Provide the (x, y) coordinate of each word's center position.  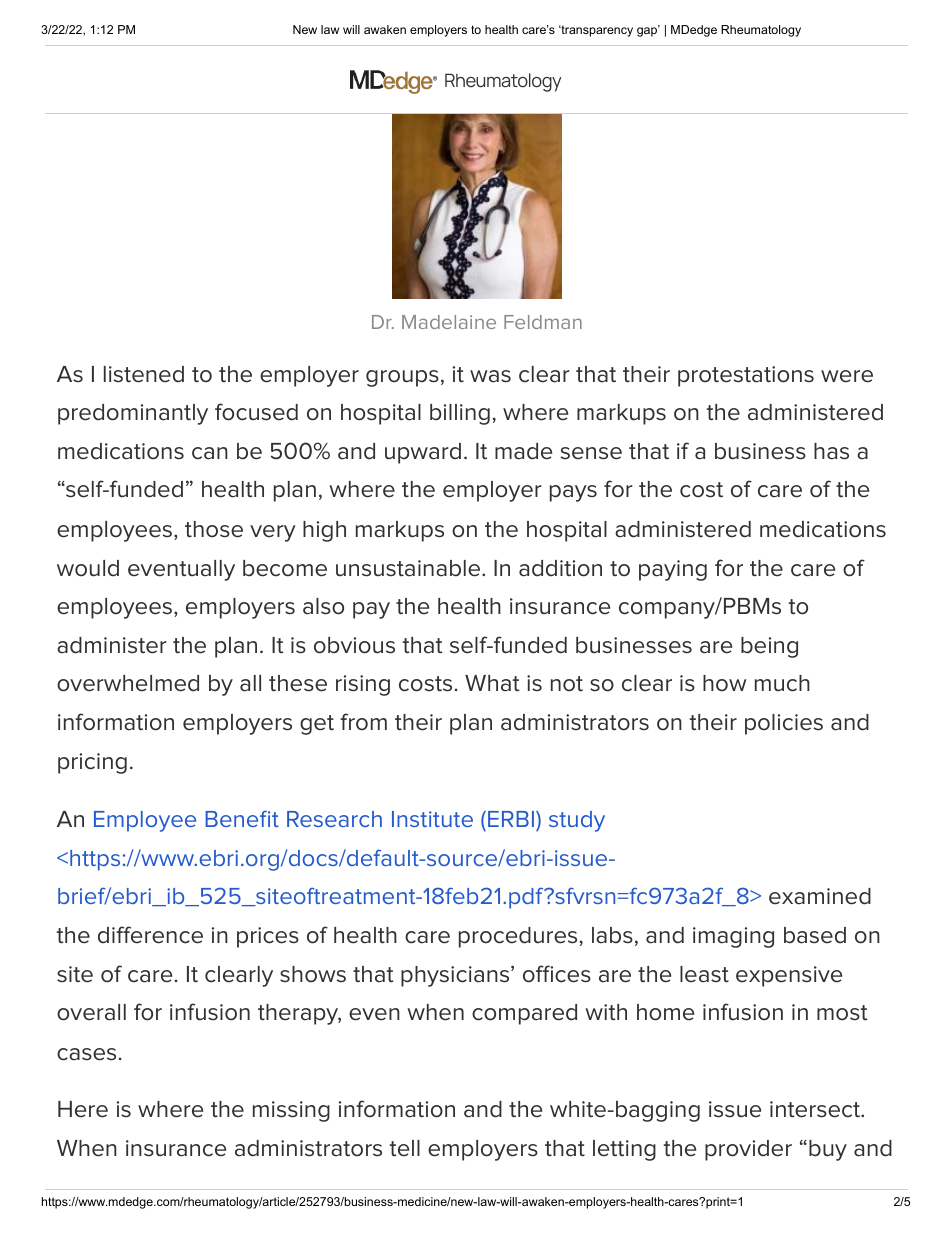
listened (144, 374)
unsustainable (409, 568)
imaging (733, 937)
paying (673, 570)
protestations (746, 376)
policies (784, 724)
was (490, 376)
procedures (518, 937)
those (214, 529)
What (492, 683)
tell (404, 1148)
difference (150, 935)
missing (291, 1111)
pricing (92, 763)
